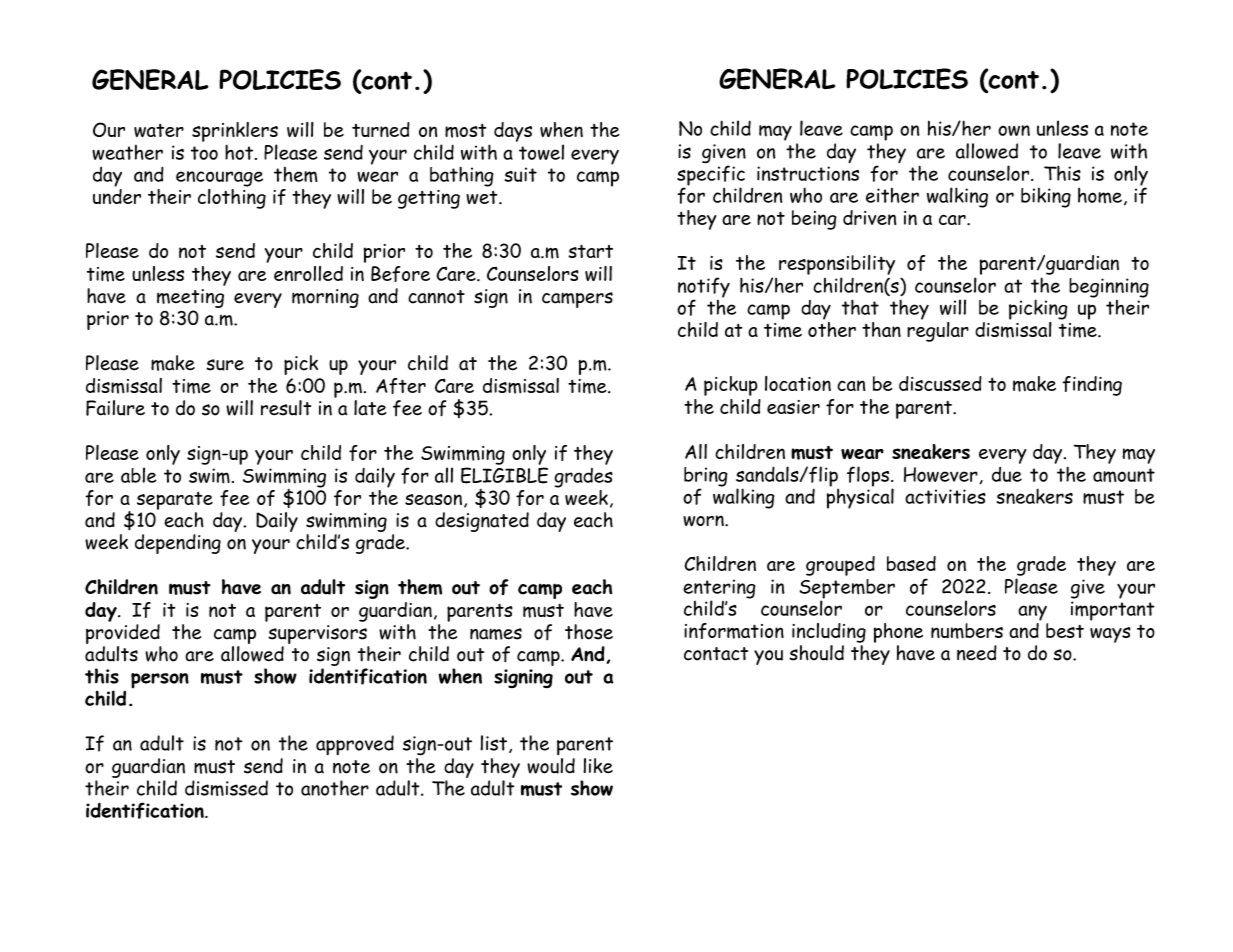  Describe the element at coordinates (226, 788) in the screenshot. I see `dismissed` at that location.
